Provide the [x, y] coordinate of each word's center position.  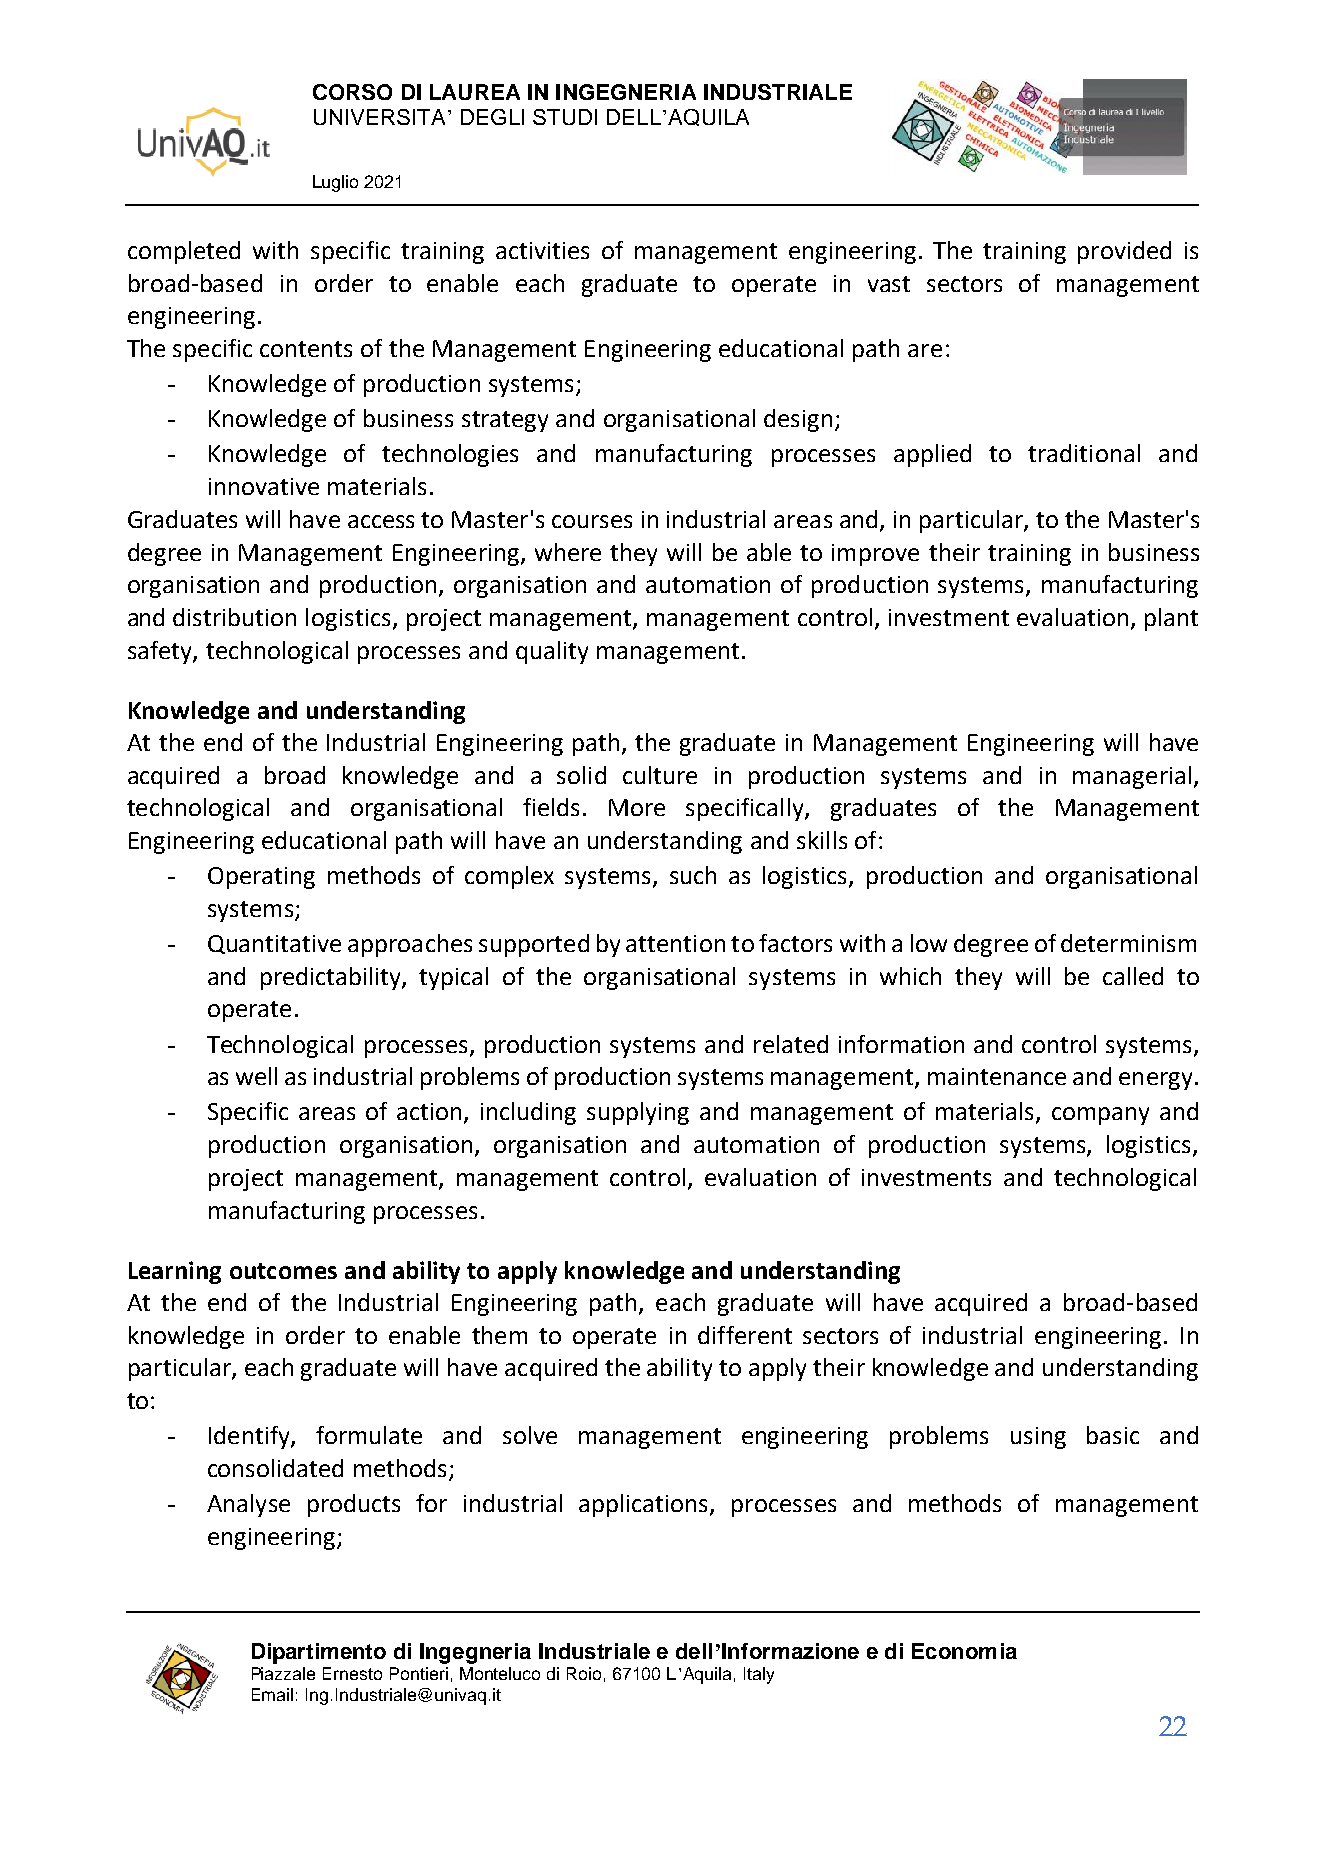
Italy [759, 1675]
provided [1124, 252]
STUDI [565, 117]
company [1100, 1116]
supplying [638, 1113]
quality [552, 652]
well [256, 1076]
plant [1171, 619]
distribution [234, 617]
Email [272, 1694]
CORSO [352, 92]
